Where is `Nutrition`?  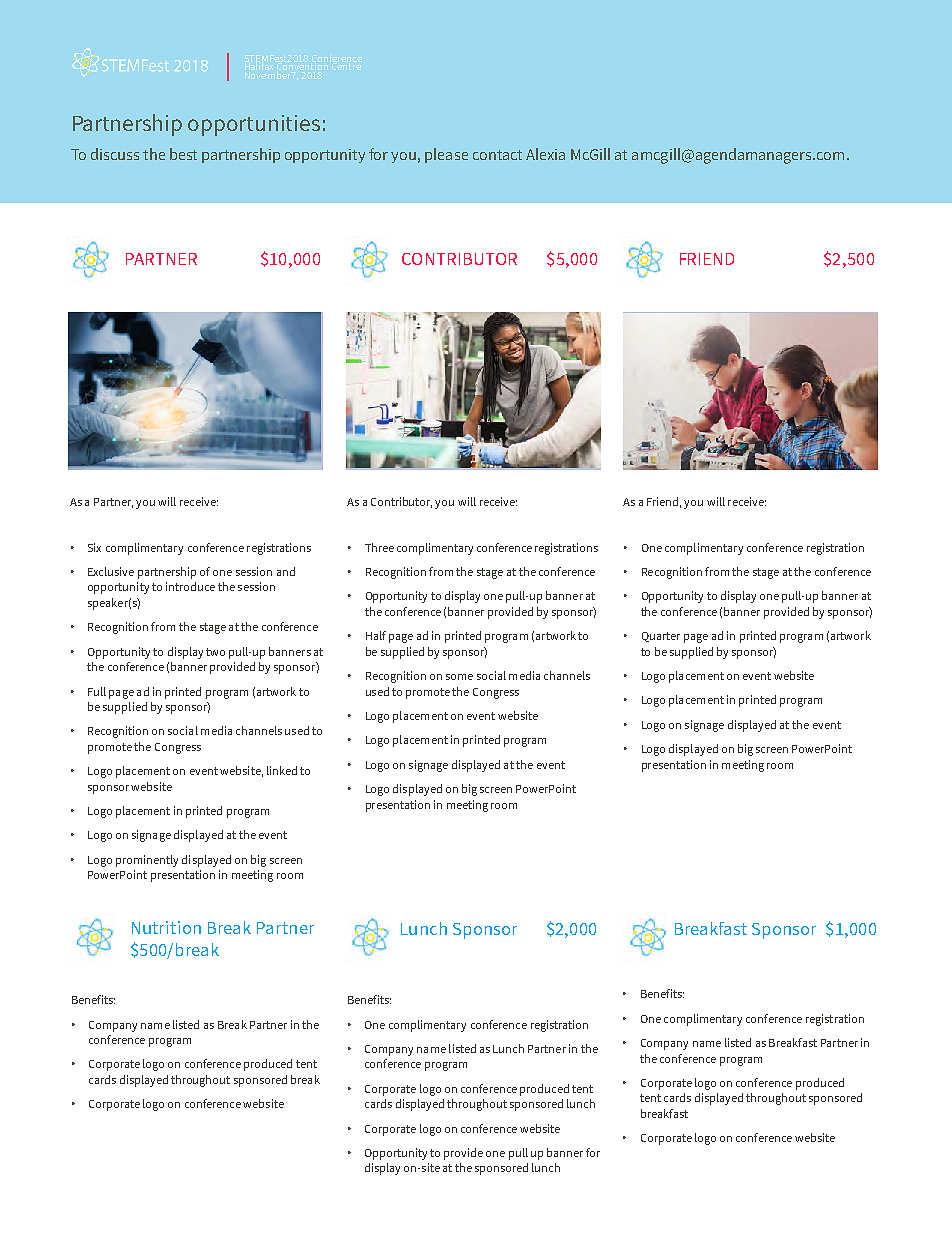
Nutrition is located at coordinates (166, 927).
